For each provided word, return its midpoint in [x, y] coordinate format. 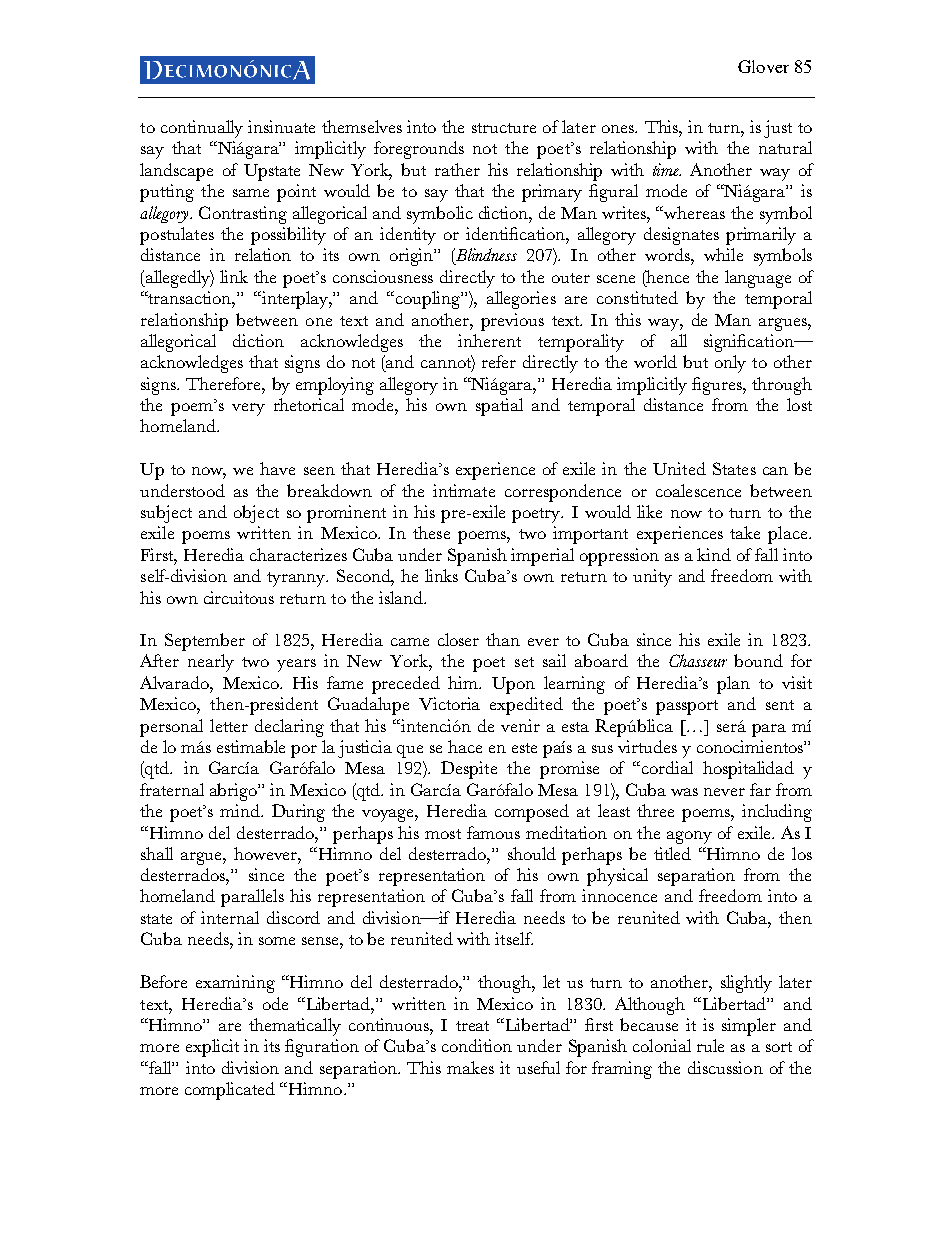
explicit [212, 1048]
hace [465, 746]
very [248, 409]
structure [504, 128]
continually [202, 129]
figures [718, 386]
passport [687, 707]
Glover [763, 66]
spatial [499, 407]
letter [229, 725]
